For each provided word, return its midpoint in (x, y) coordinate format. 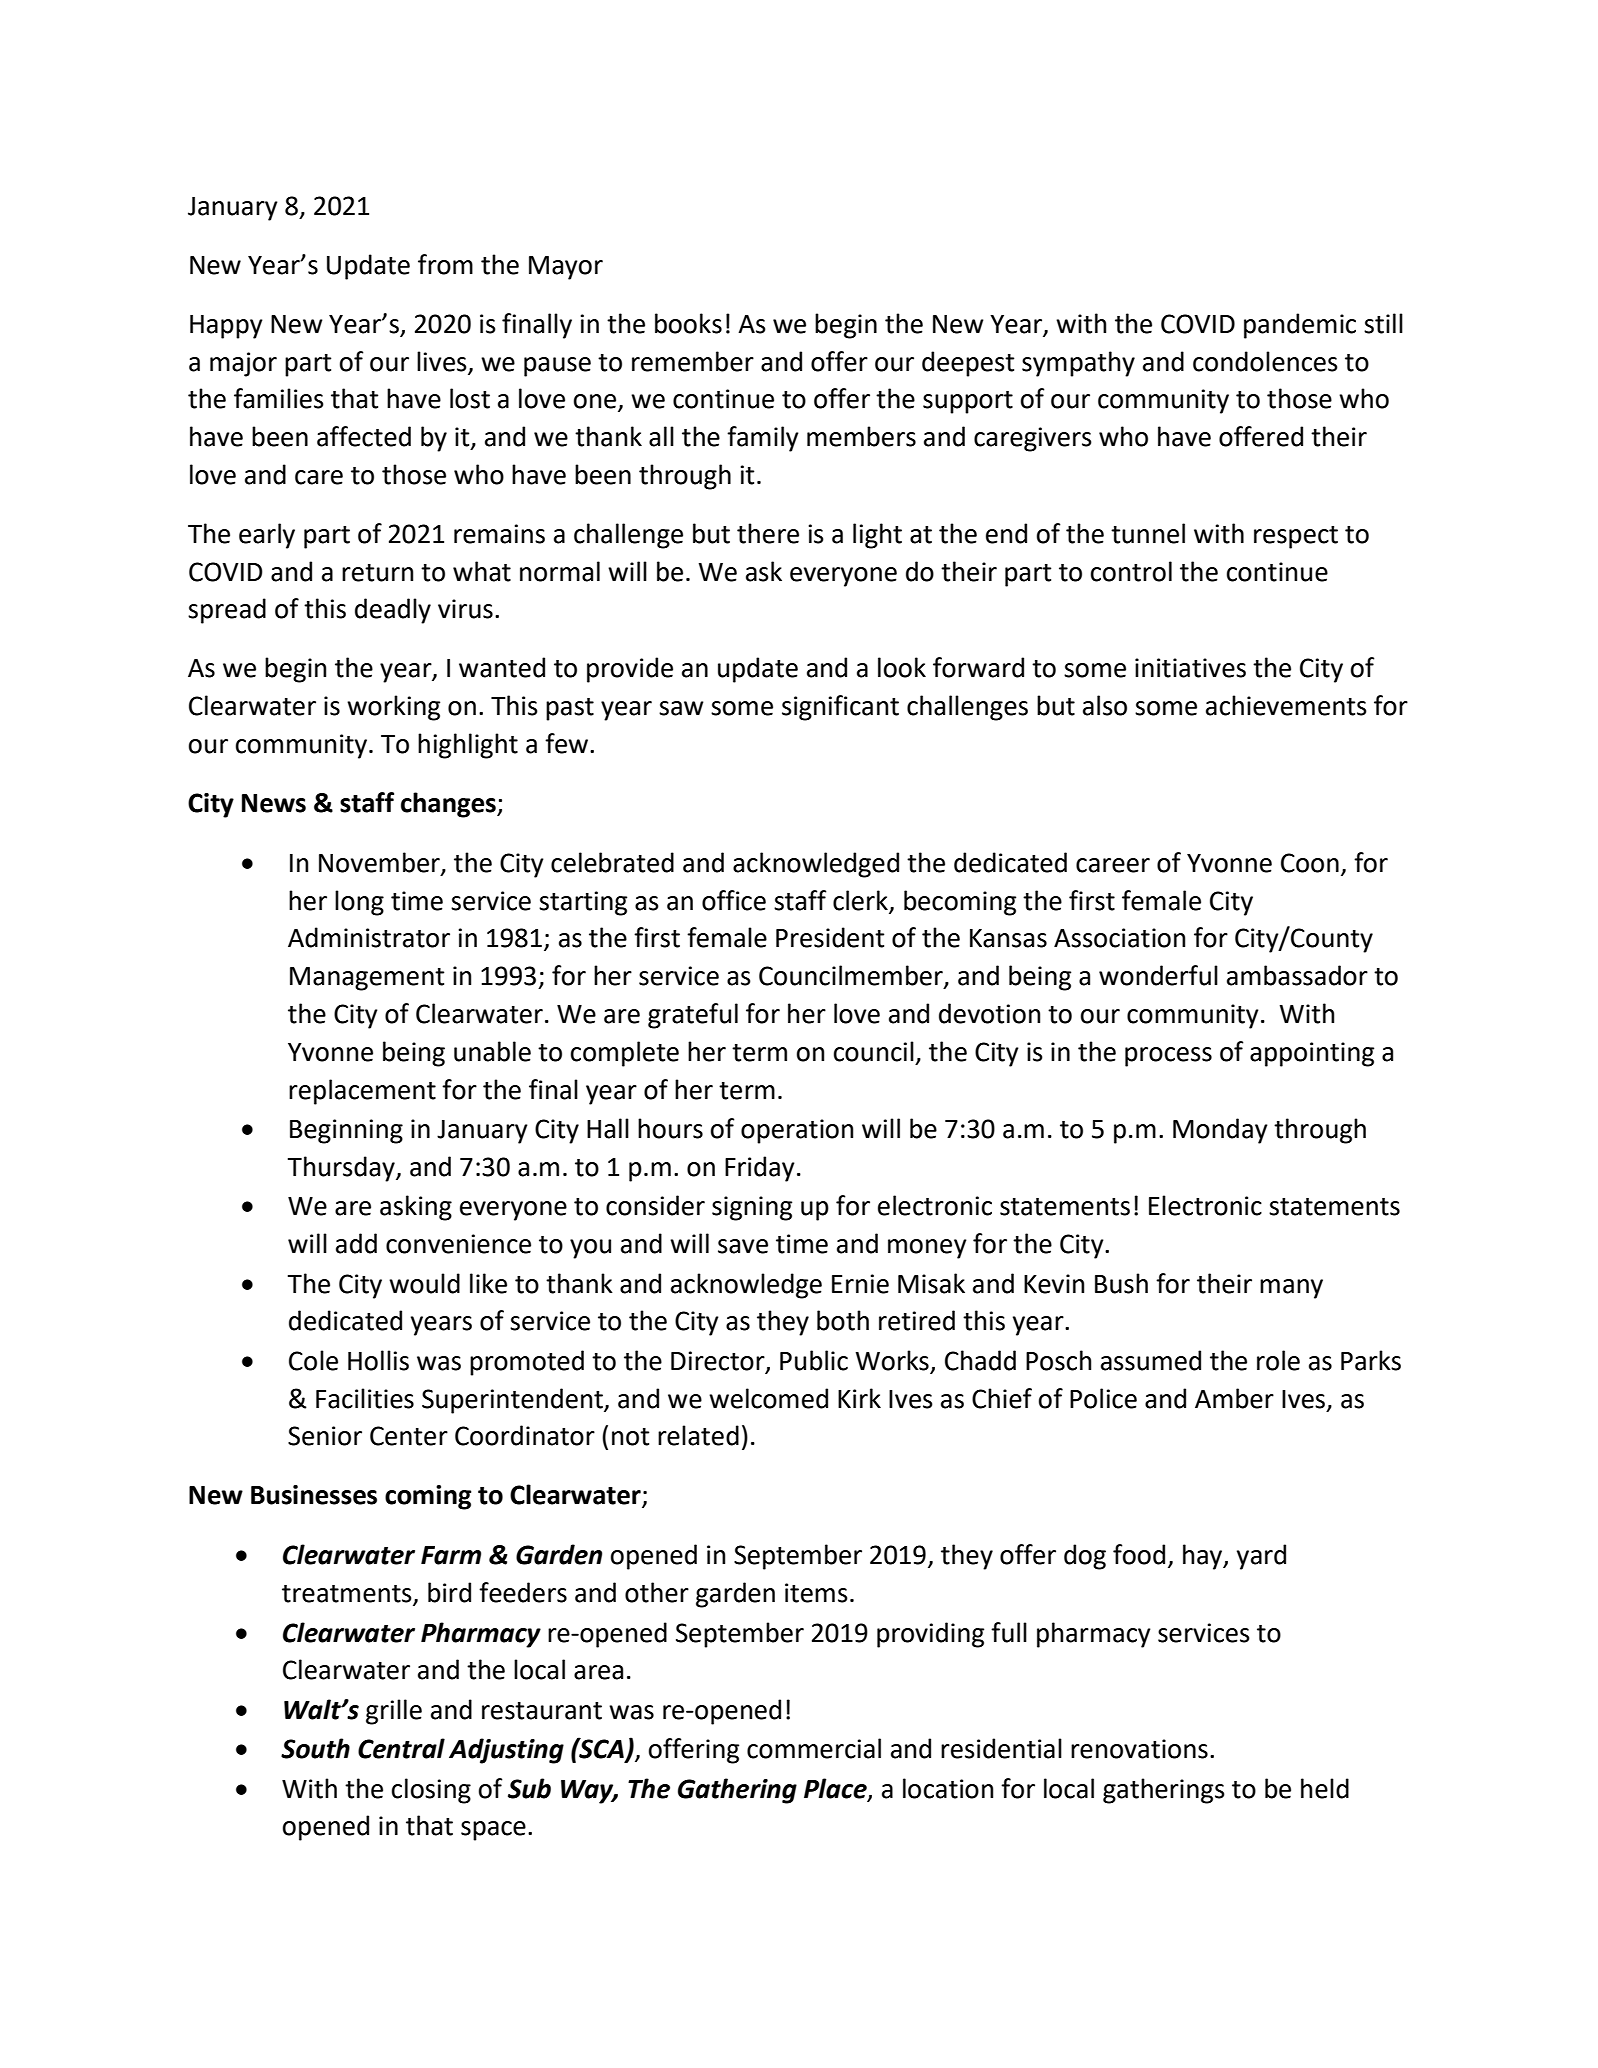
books (688, 323)
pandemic (1300, 326)
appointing (1312, 1054)
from (445, 264)
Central (401, 1748)
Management (367, 979)
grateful (693, 1016)
